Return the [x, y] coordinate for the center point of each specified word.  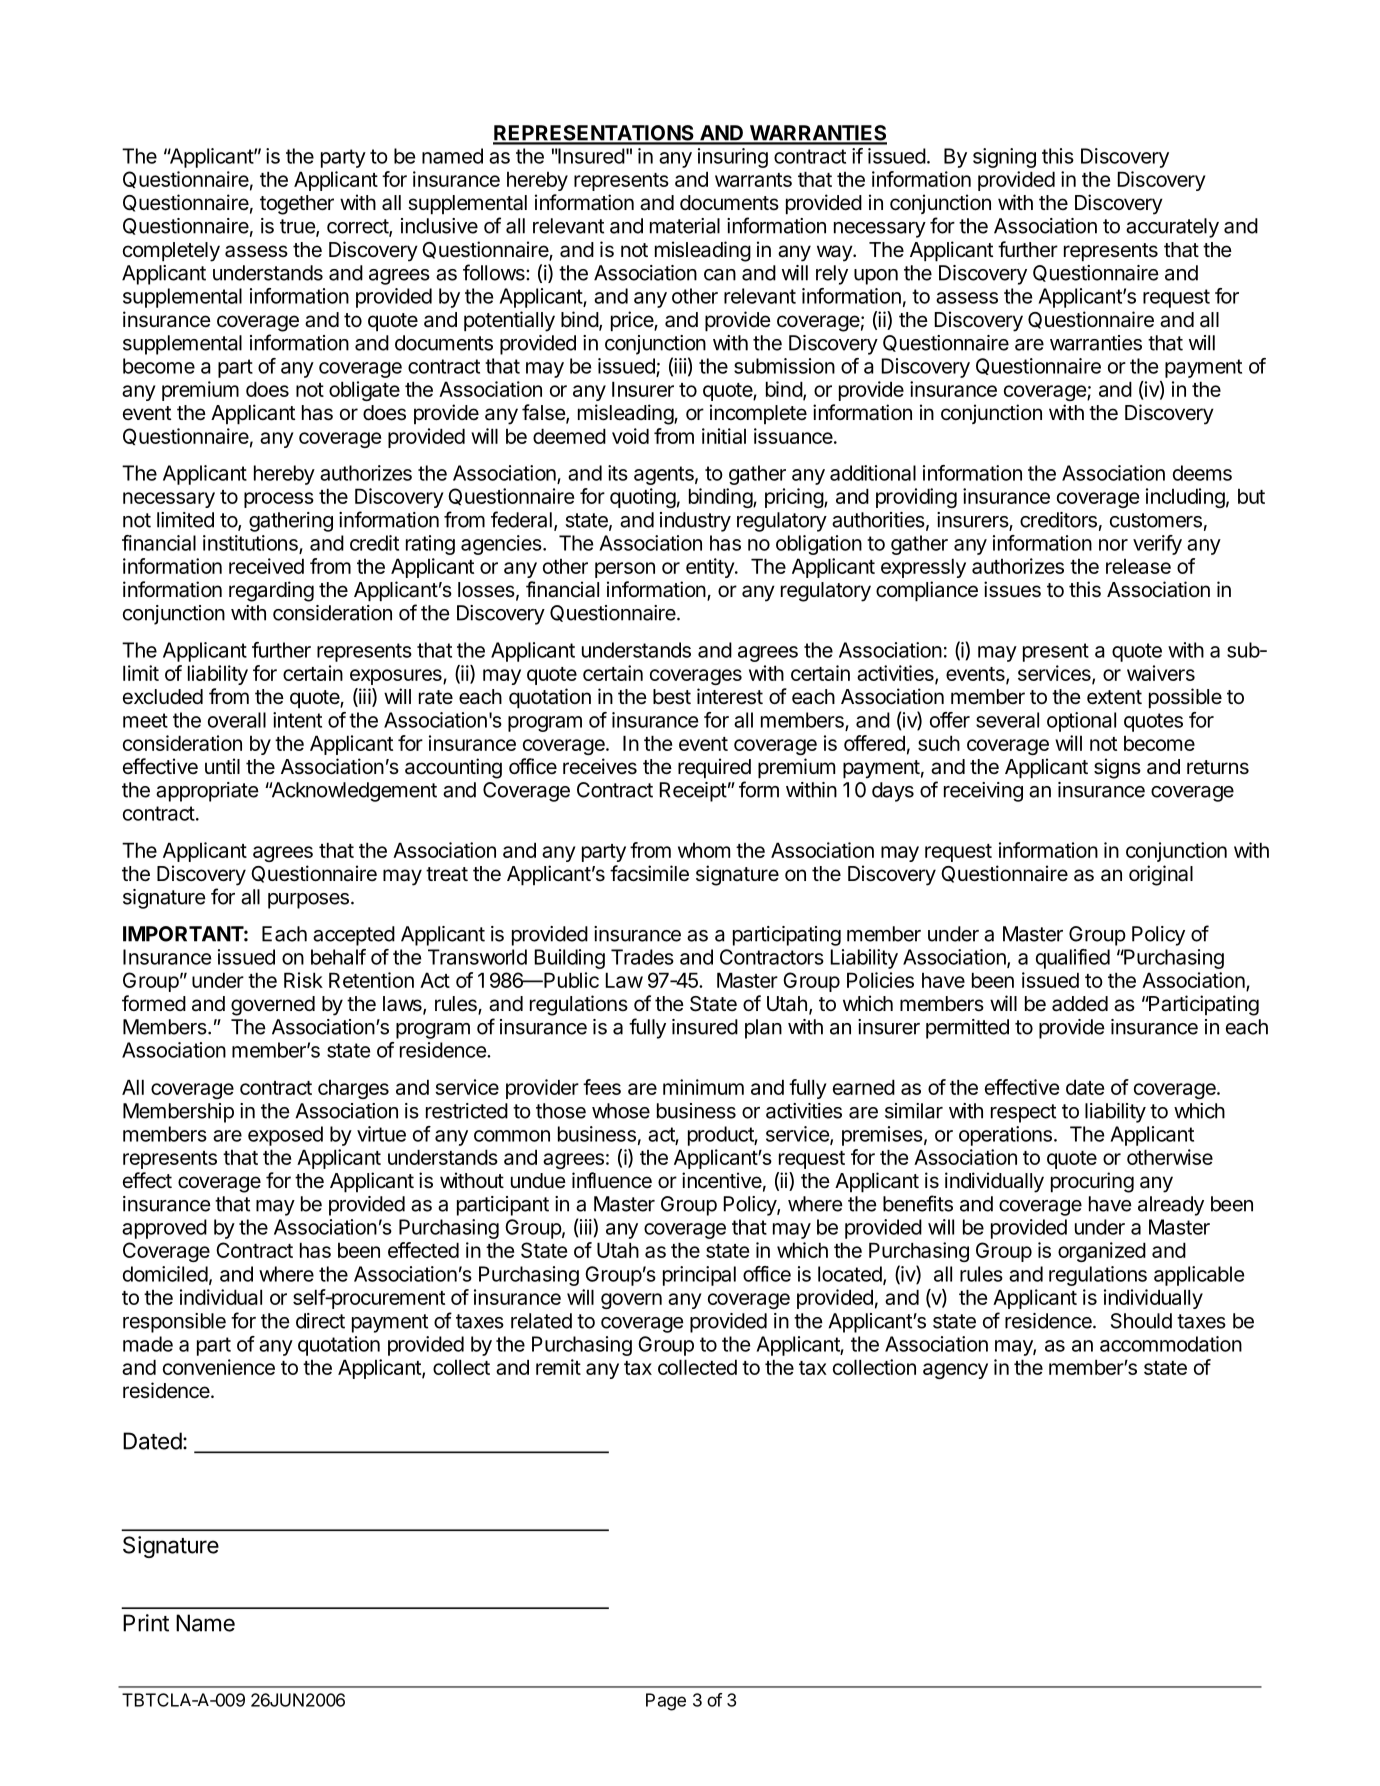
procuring [1092, 1182]
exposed [285, 1136]
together [297, 205]
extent [1114, 697]
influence [612, 1180]
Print [146, 1623]
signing [1004, 158]
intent [297, 720]
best [672, 697]
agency [955, 1371]
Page [666, 1702]
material [685, 226]
